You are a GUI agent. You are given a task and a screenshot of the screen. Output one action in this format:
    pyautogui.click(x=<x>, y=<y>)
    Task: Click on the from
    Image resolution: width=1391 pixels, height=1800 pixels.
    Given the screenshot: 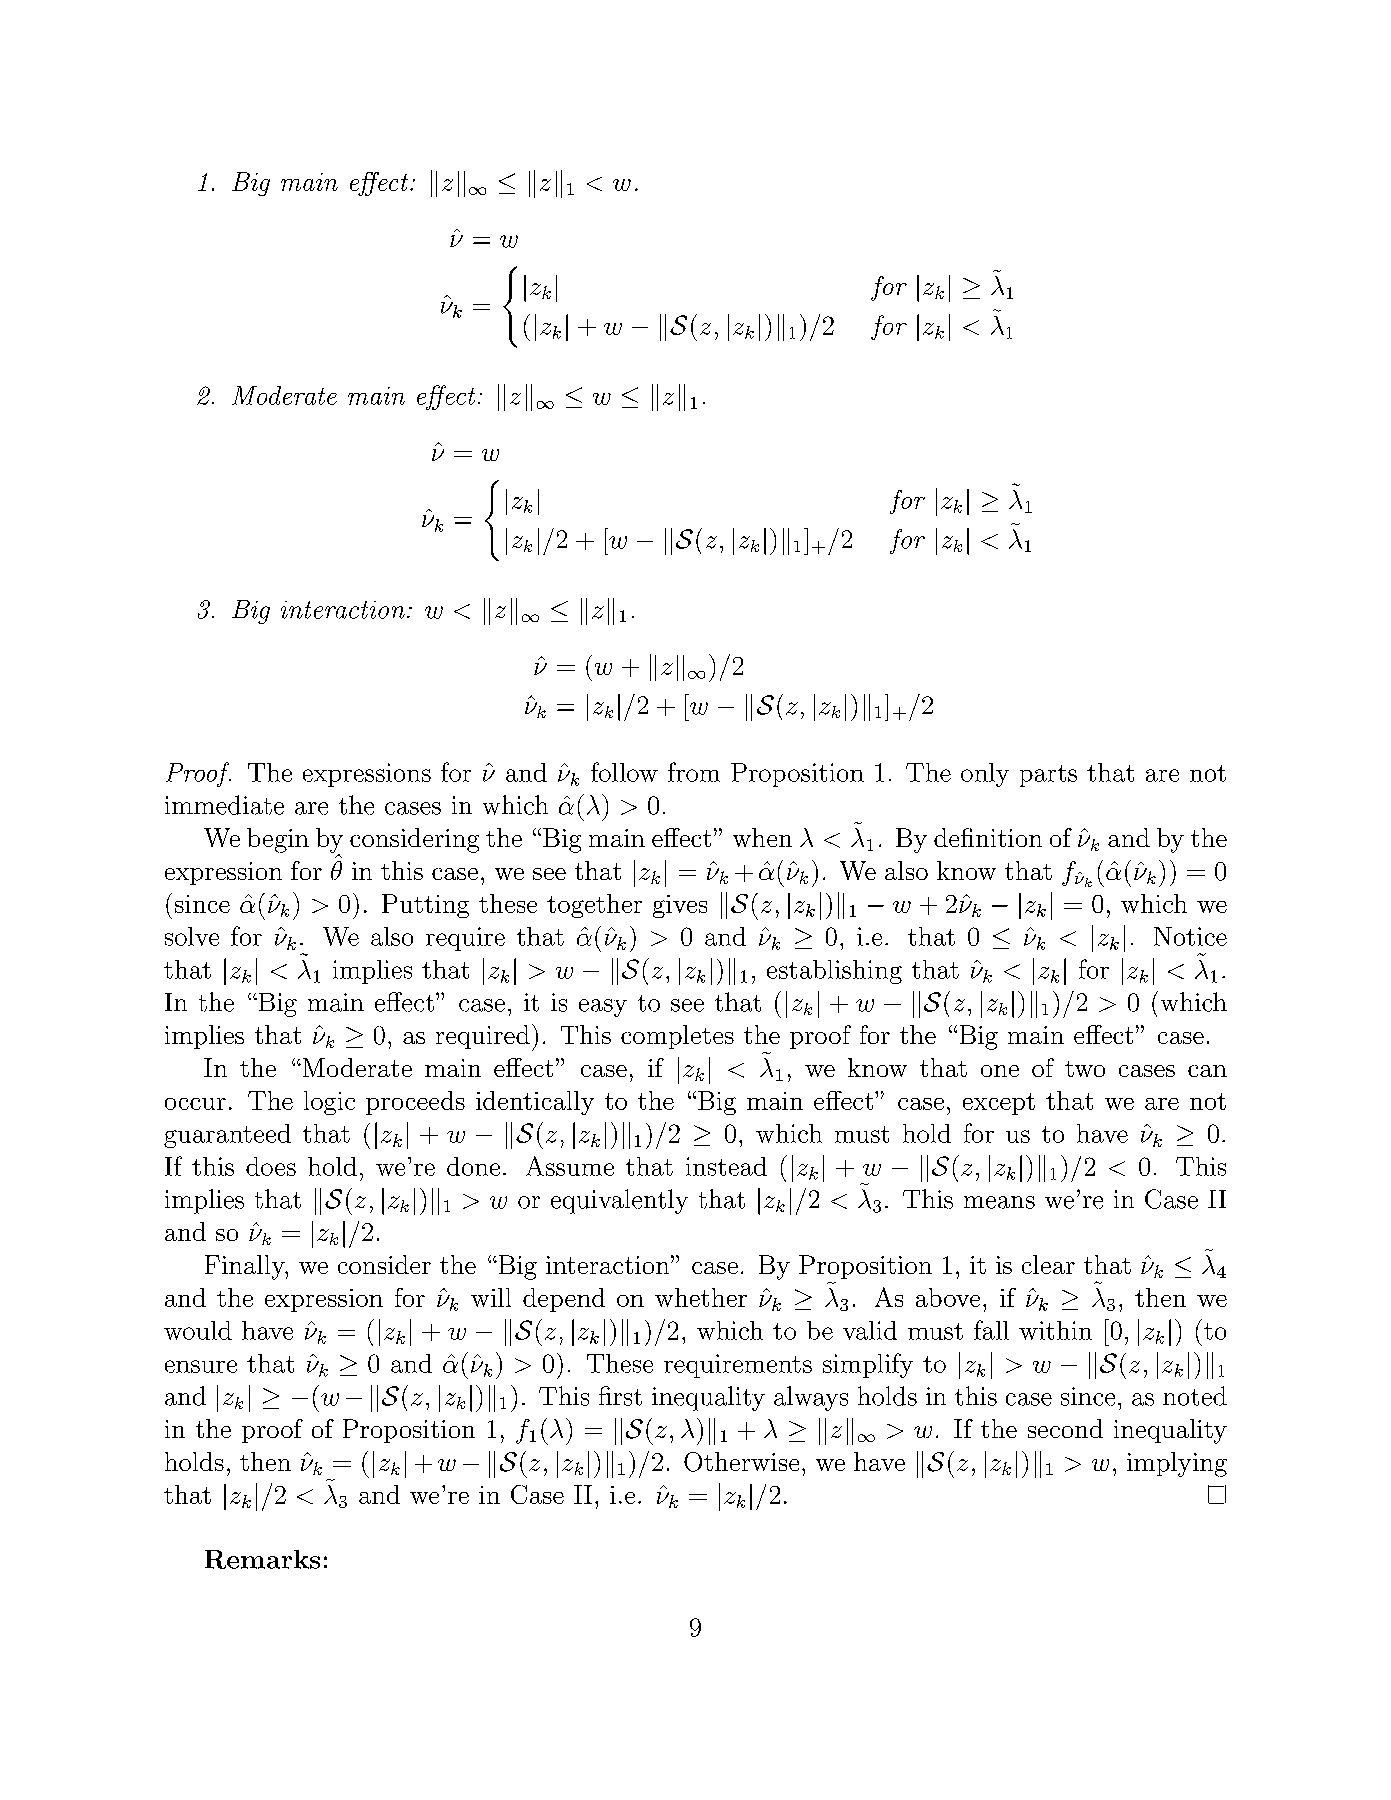 What is the action you would take?
    pyautogui.click(x=694, y=772)
